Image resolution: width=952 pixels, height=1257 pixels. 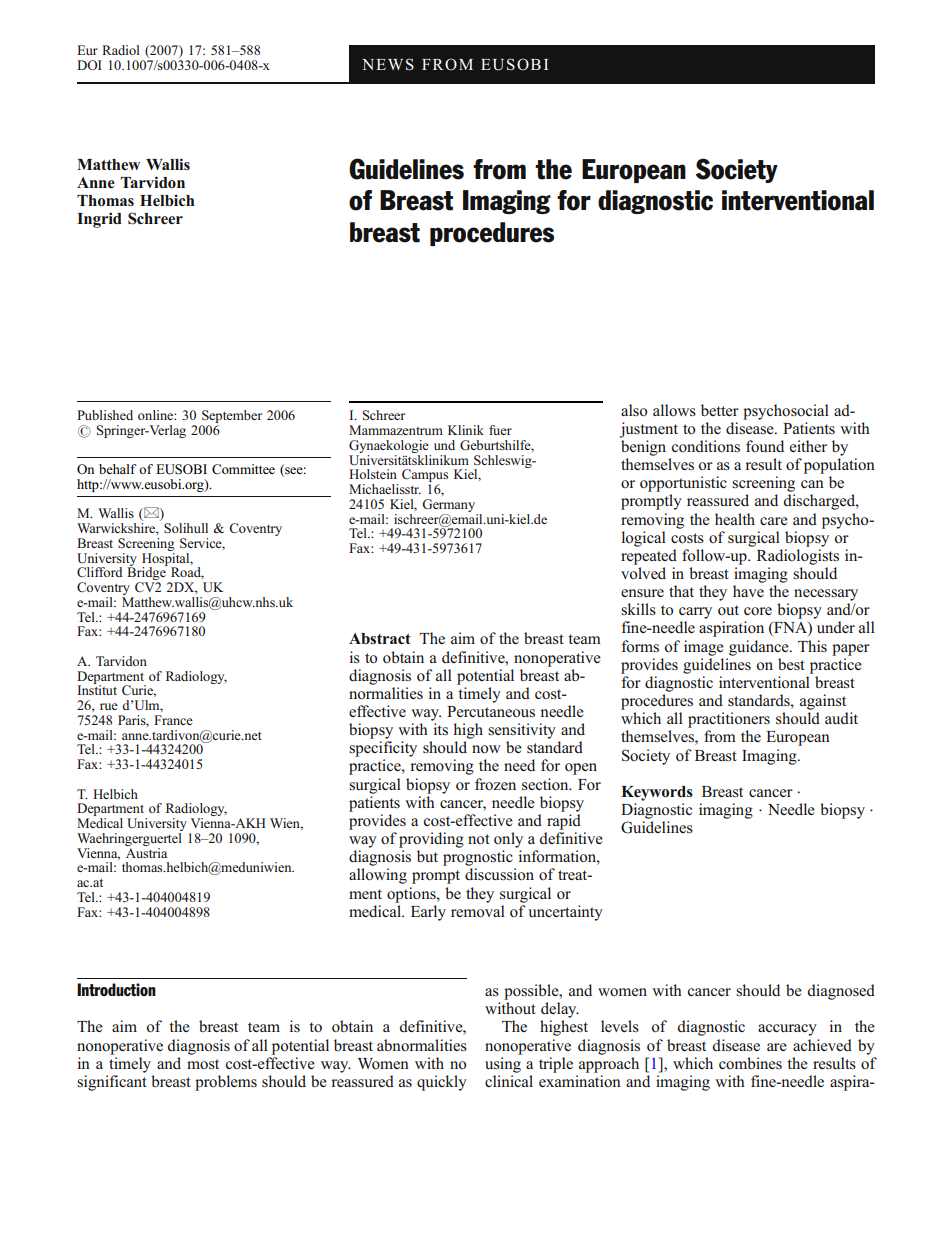 What do you see at coordinates (748, 591) in the screenshot?
I see `have` at bounding box center [748, 591].
